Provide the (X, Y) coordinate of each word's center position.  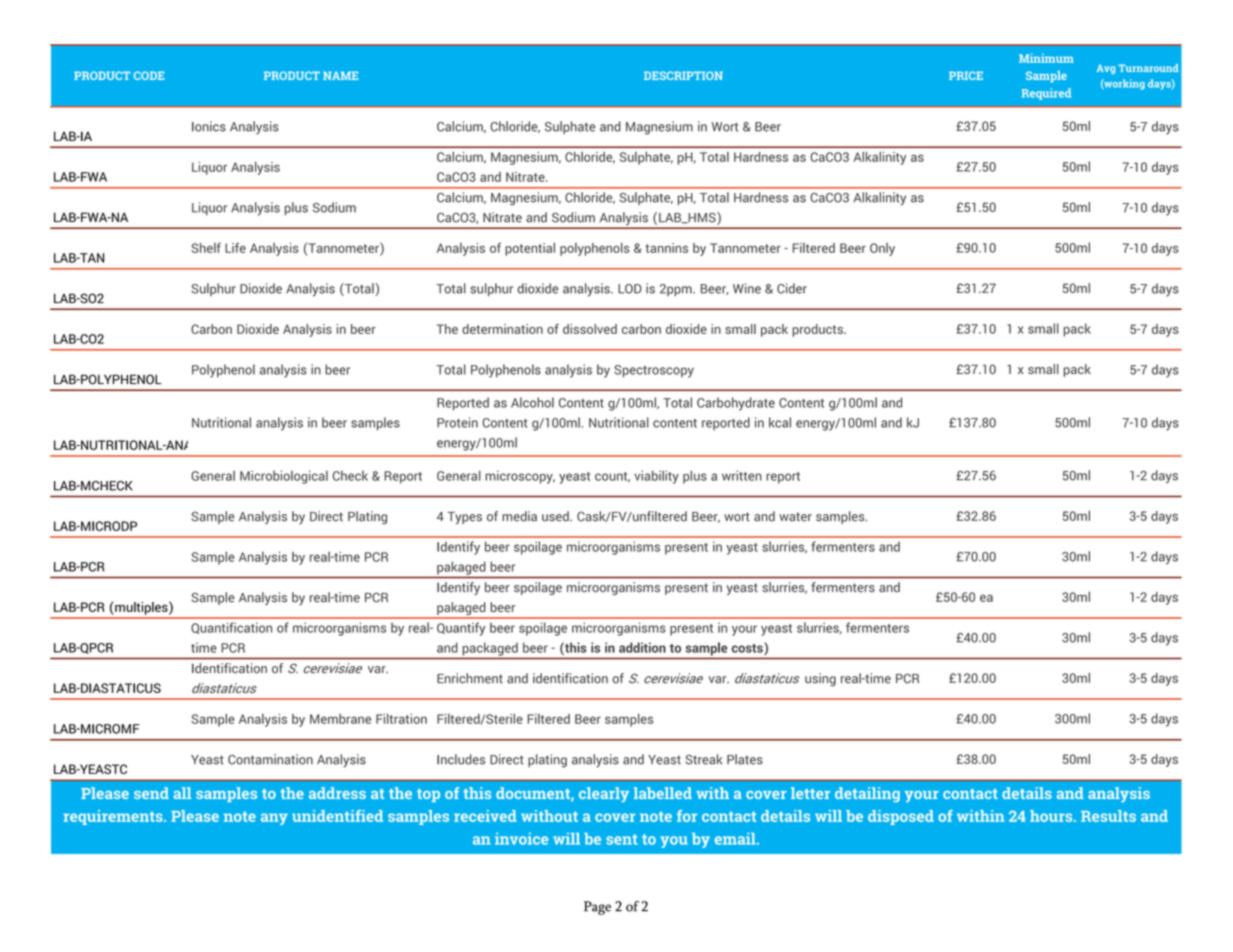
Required (1046, 94)
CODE (149, 75)
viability (656, 477)
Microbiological (284, 477)
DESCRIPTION (683, 75)
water (795, 517)
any (274, 819)
